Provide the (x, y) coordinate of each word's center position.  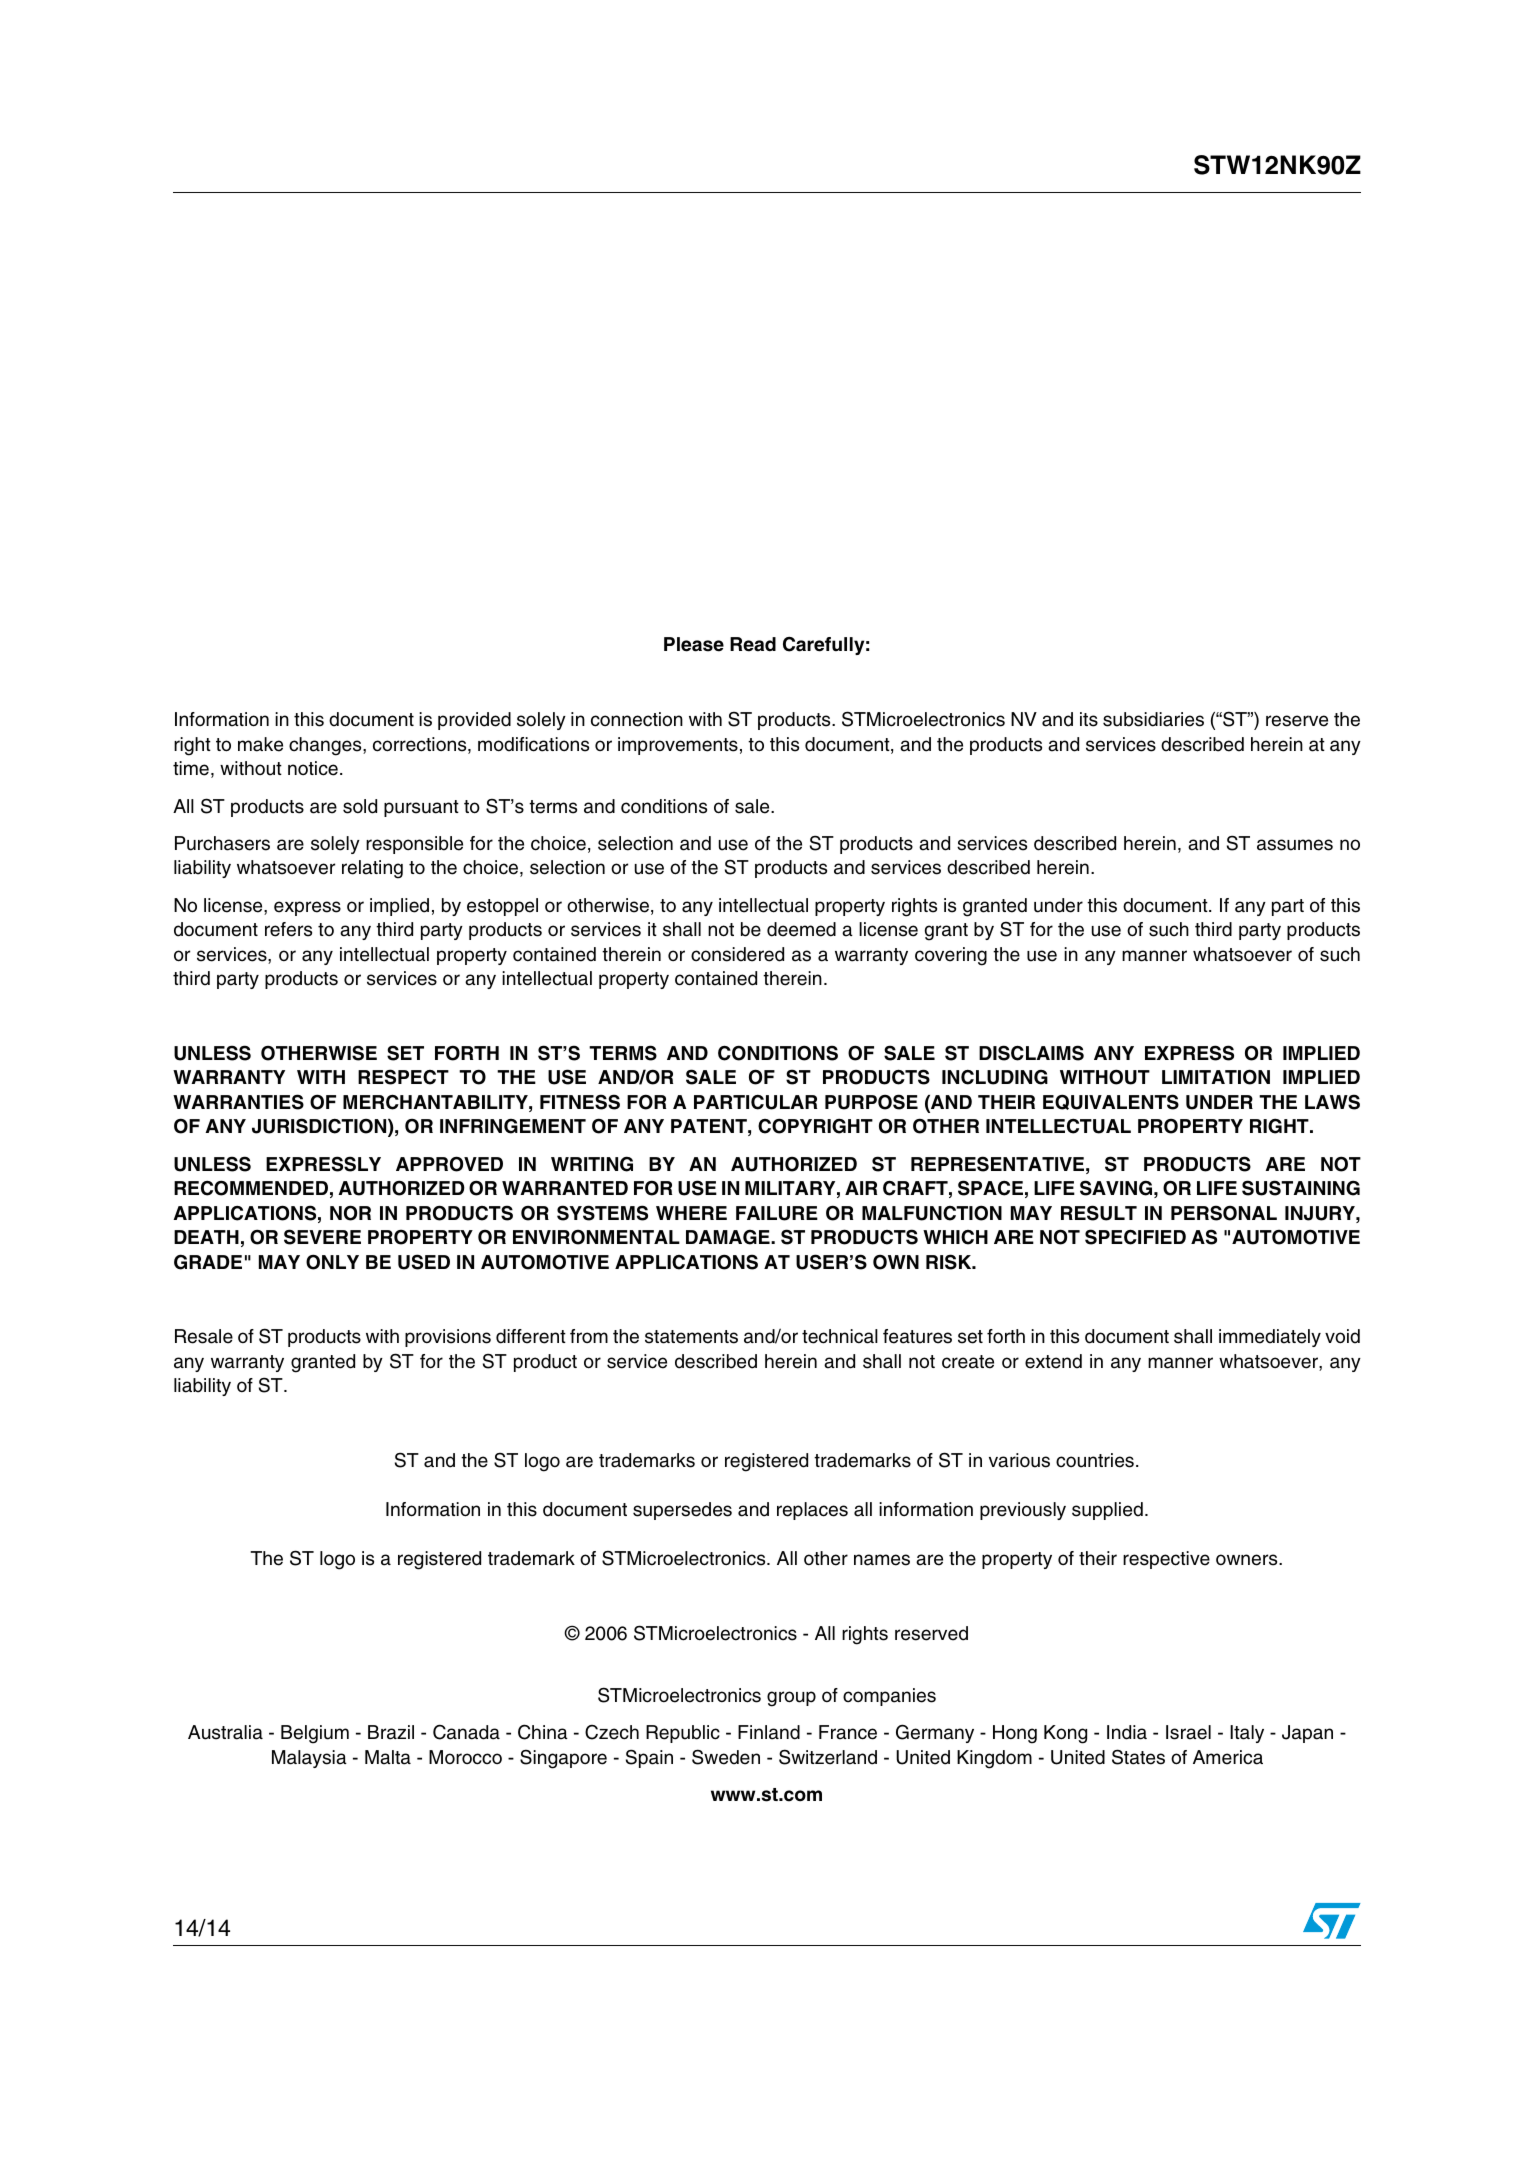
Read (753, 644)
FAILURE (777, 1213)
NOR (350, 1213)
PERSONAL (1224, 1213)
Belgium (315, 1734)
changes (326, 746)
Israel (1188, 1732)
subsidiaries (1153, 719)
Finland (769, 1732)
